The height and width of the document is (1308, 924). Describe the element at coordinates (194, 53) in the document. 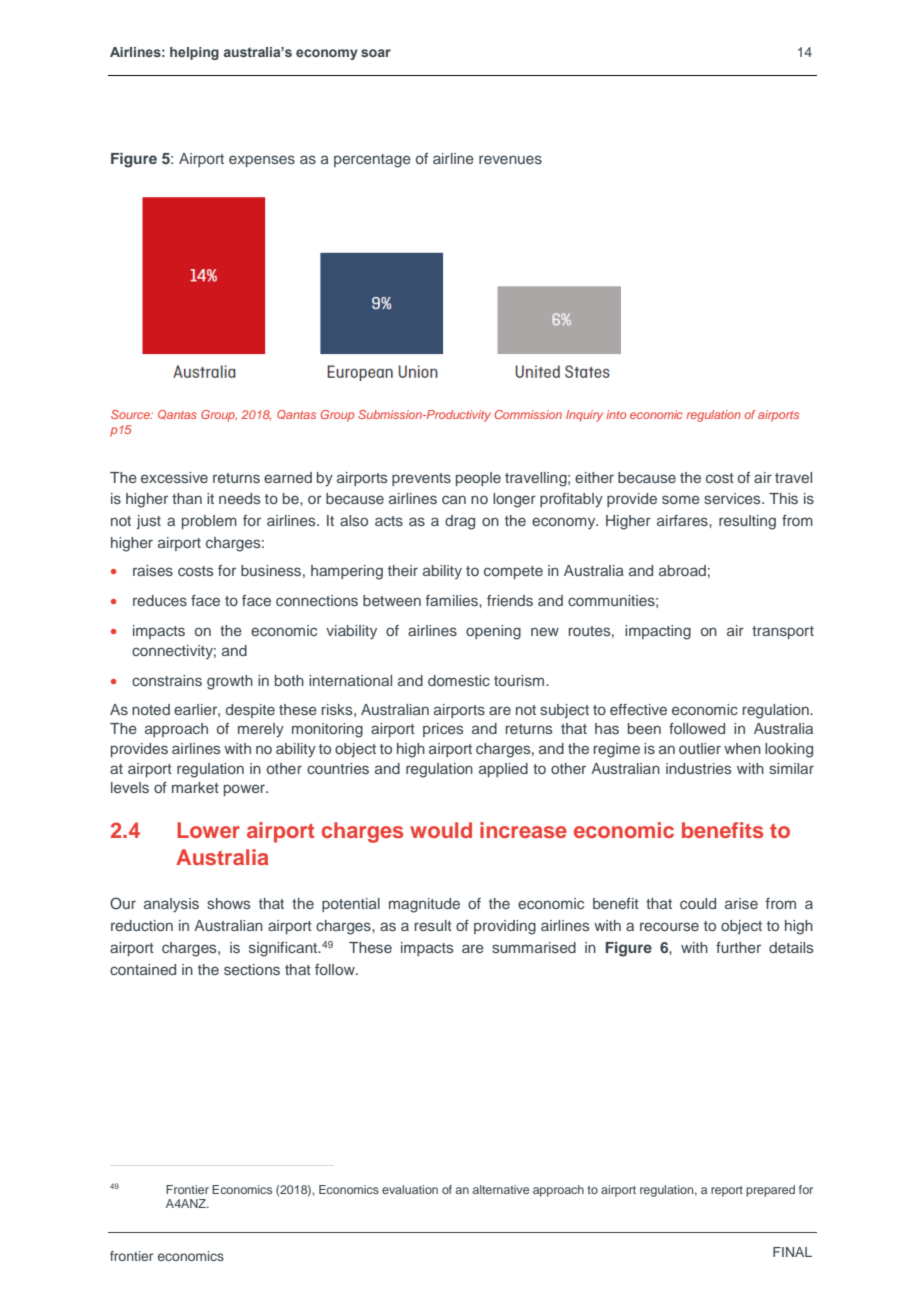

I see `helping` at that location.
